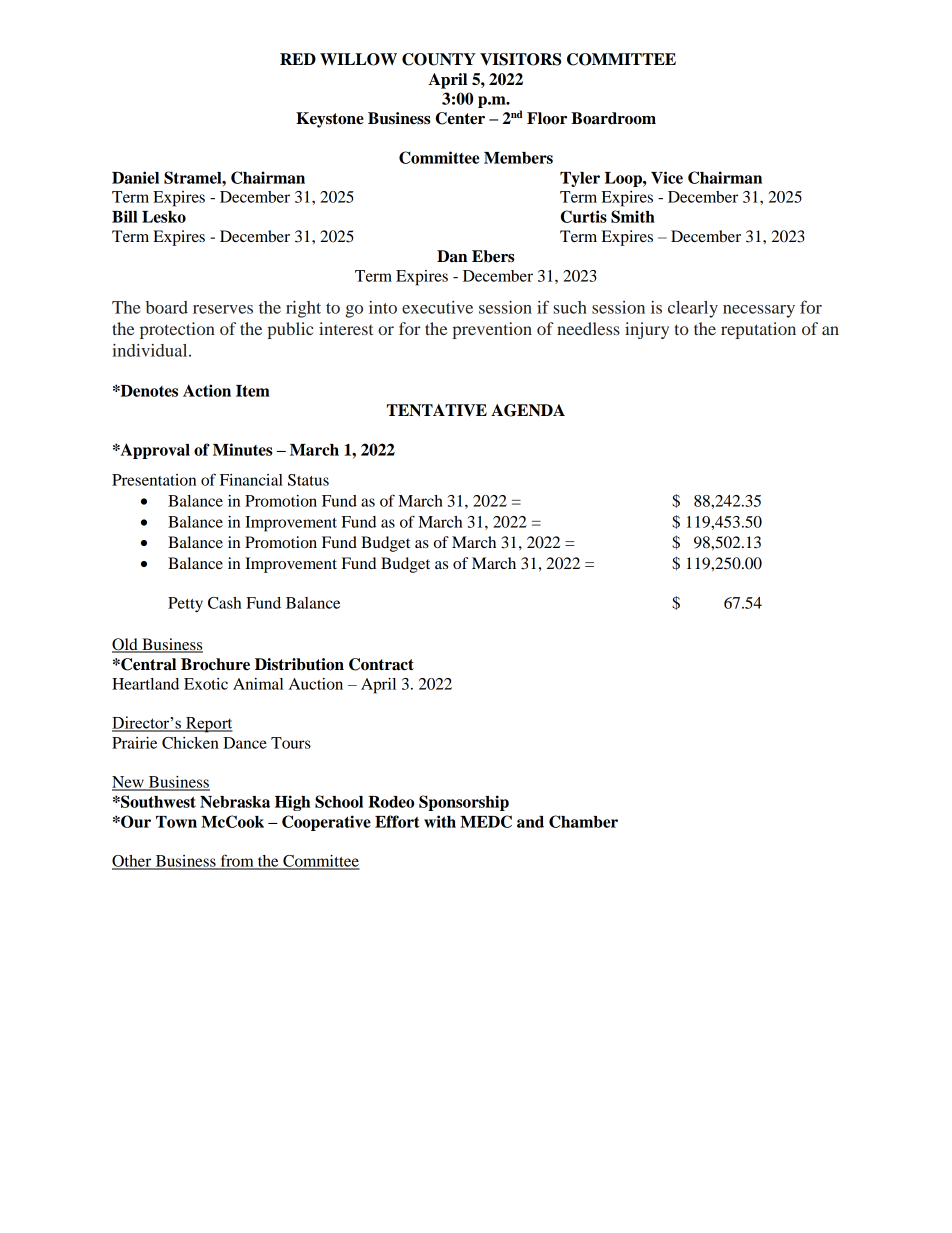  I want to click on Chamber, so click(583, 821).
